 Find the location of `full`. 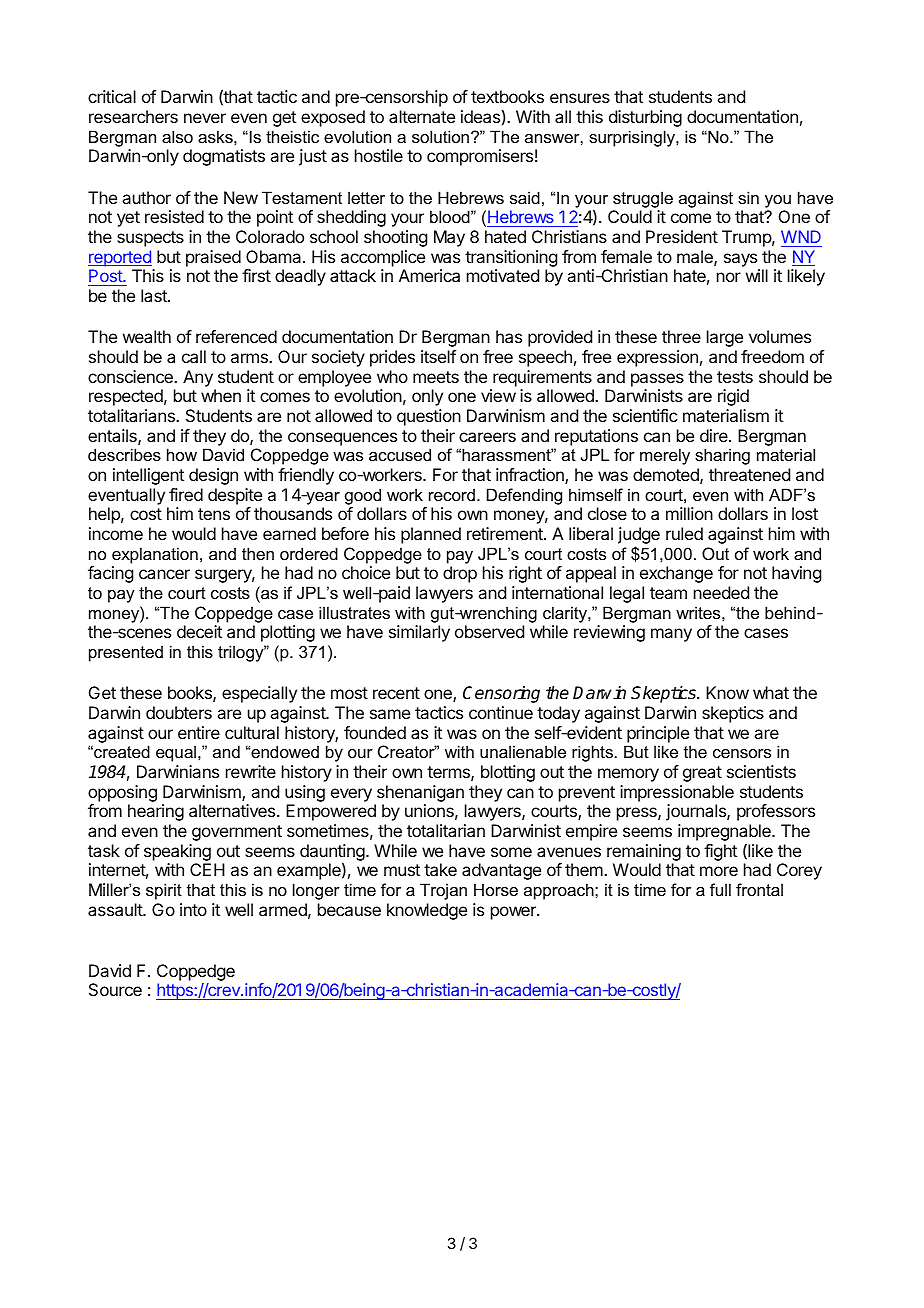

full is located at coordinates (720, 889).
